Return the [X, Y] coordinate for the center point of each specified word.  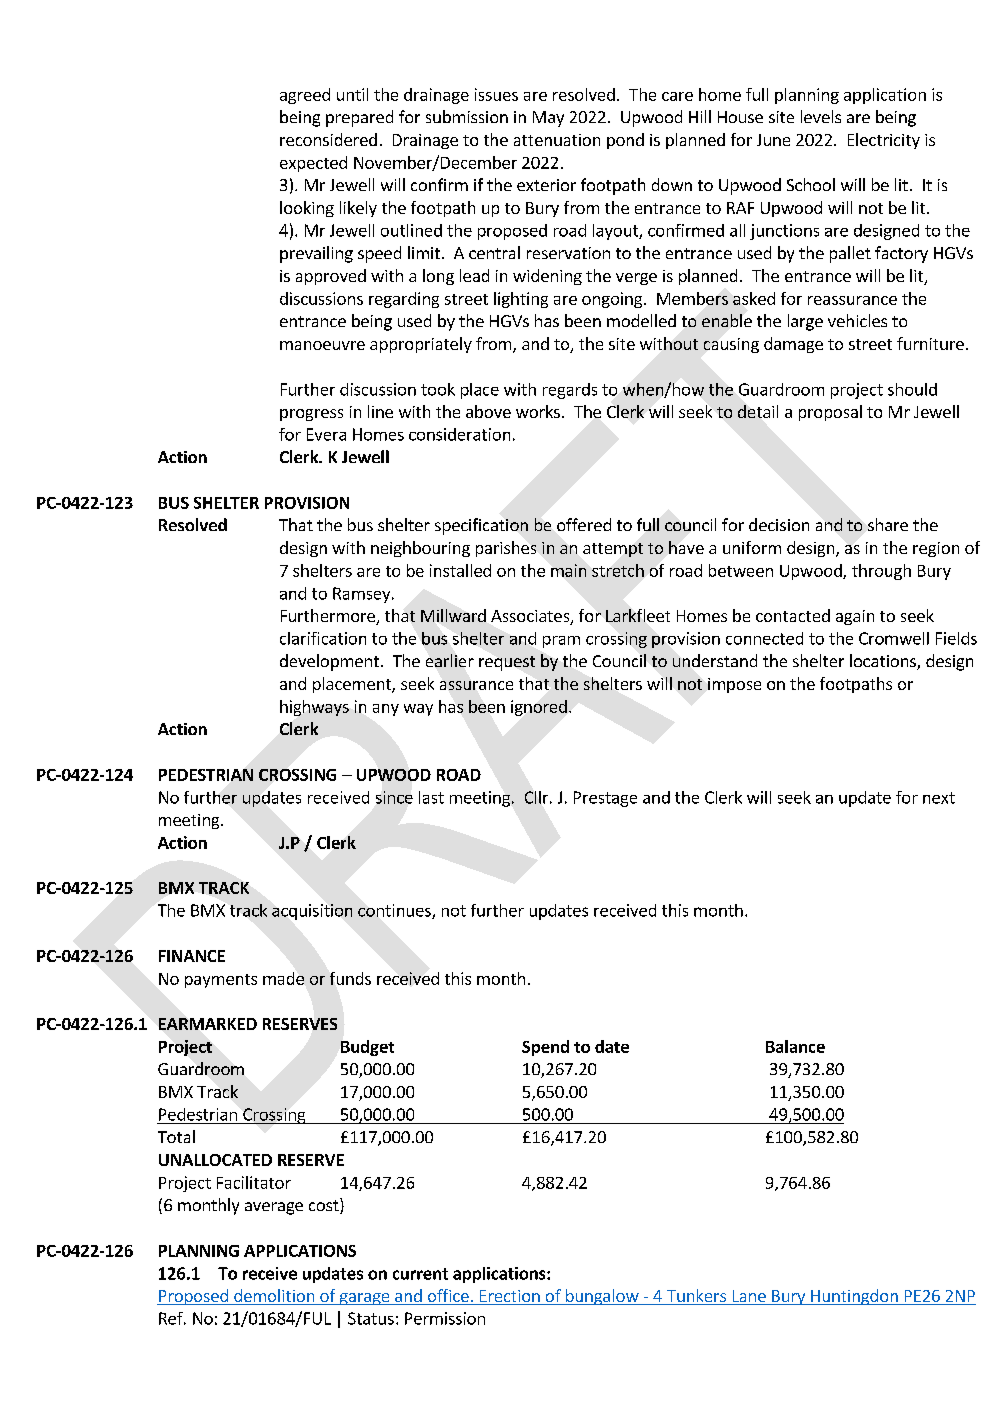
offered [584, 524]
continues [395, 911]
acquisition [312, 912]
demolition [274, 1297]
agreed [305, 96]
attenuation [557, 140]
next [939, 798]
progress [311, 415]
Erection [509, 1297]
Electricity [884, 141]
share [888, 524]
